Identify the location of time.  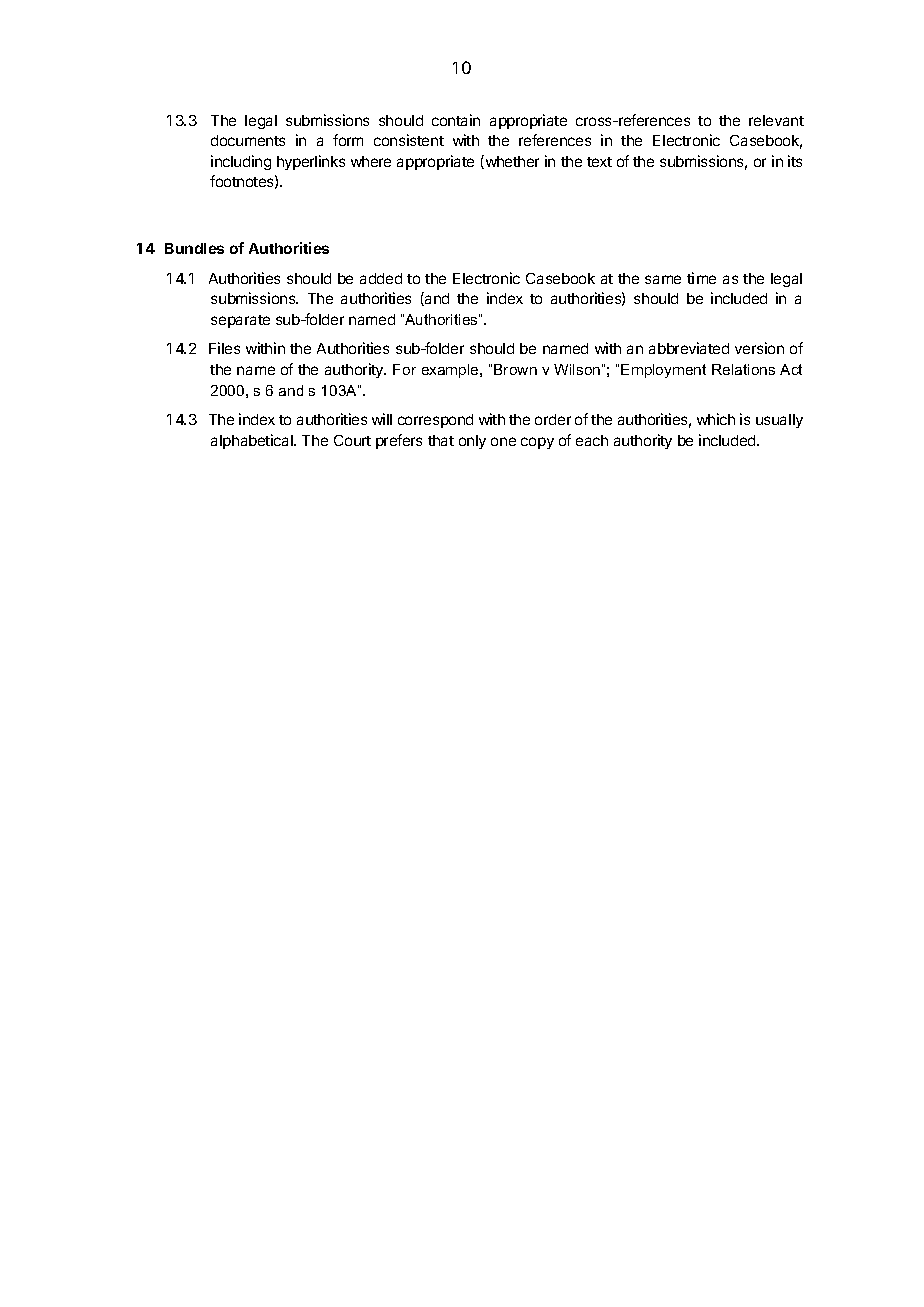
(701, 278).
